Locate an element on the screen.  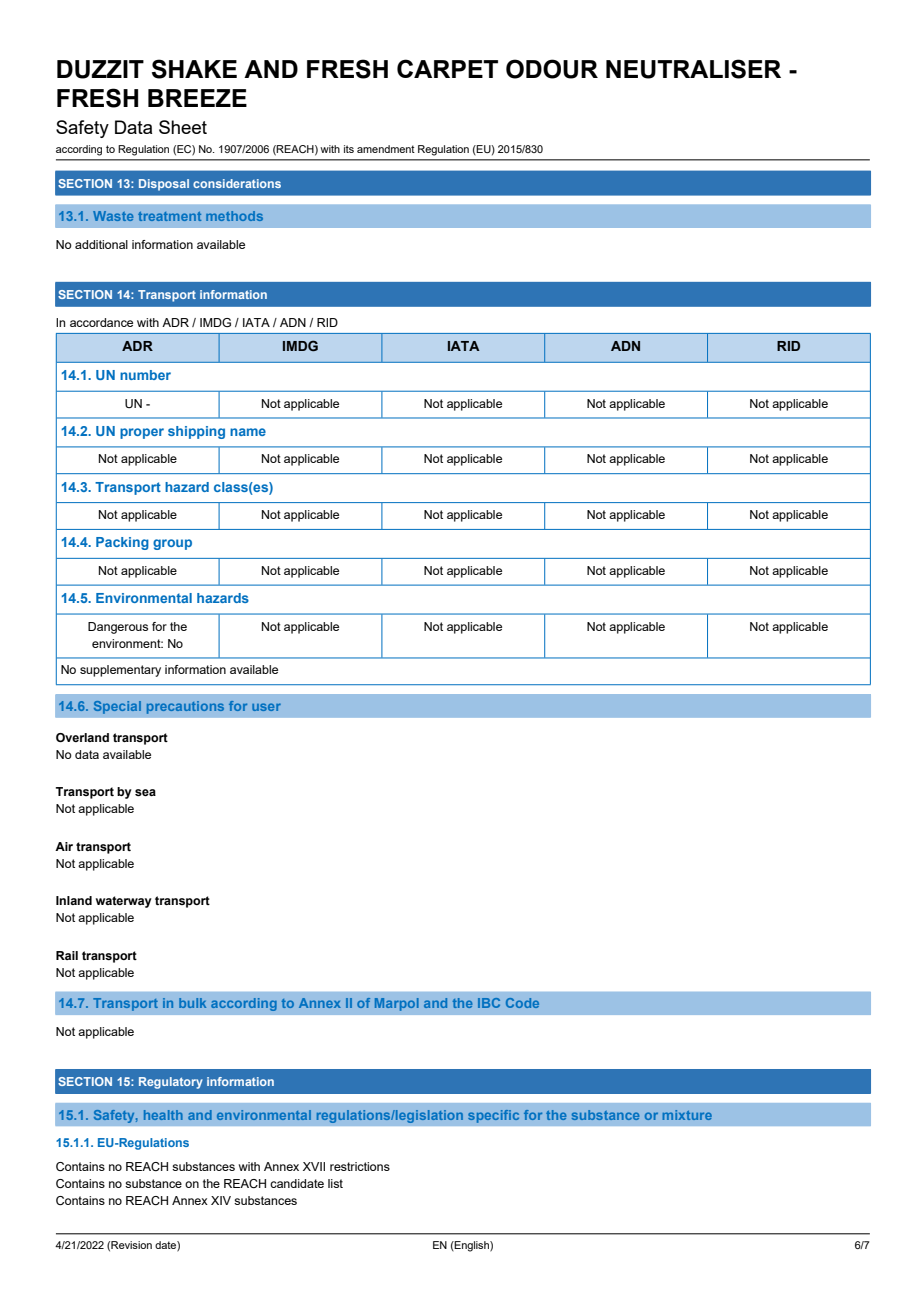
name is located at coordinates (248, 432).
